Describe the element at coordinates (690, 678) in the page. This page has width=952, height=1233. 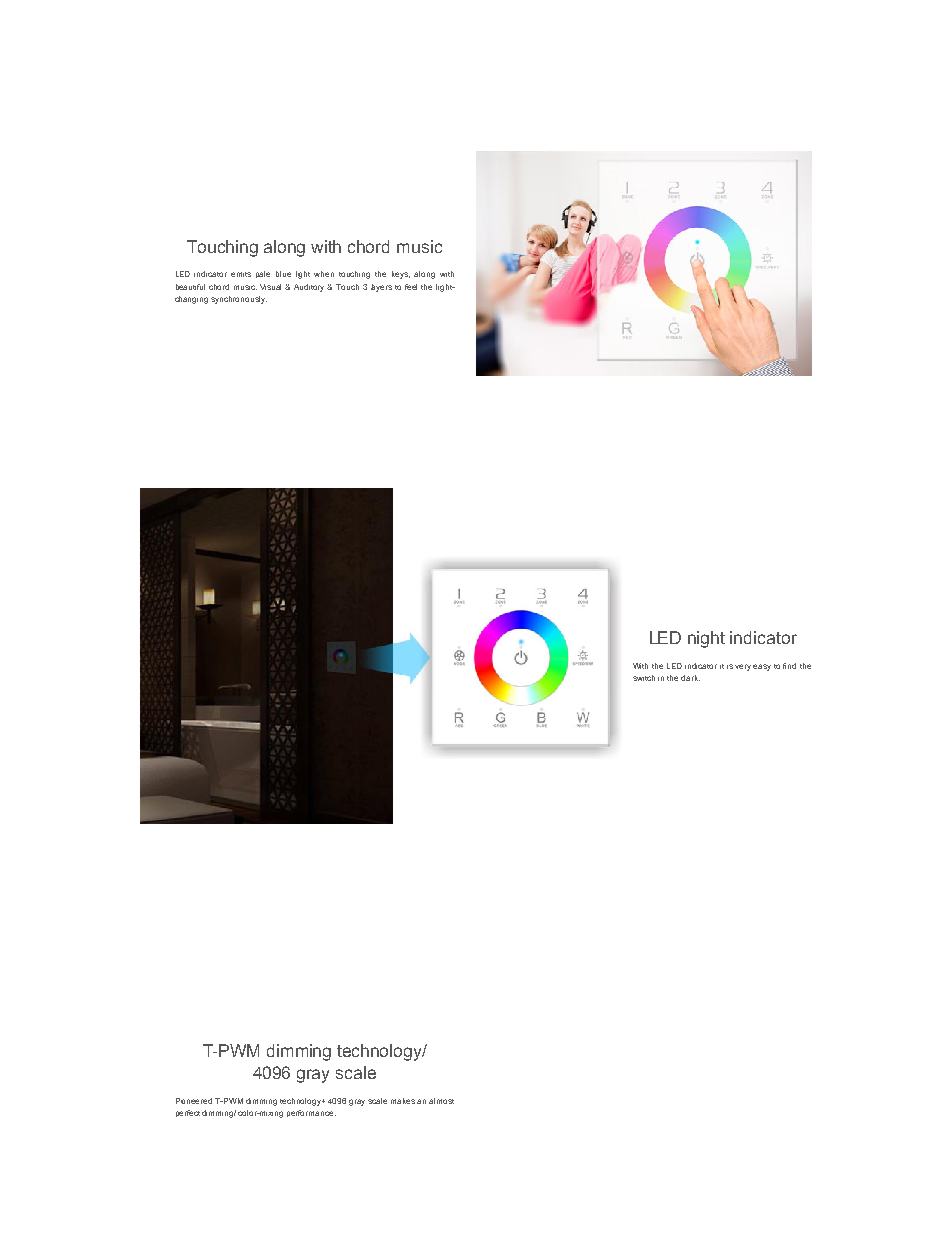
I see `dark` at that location.
